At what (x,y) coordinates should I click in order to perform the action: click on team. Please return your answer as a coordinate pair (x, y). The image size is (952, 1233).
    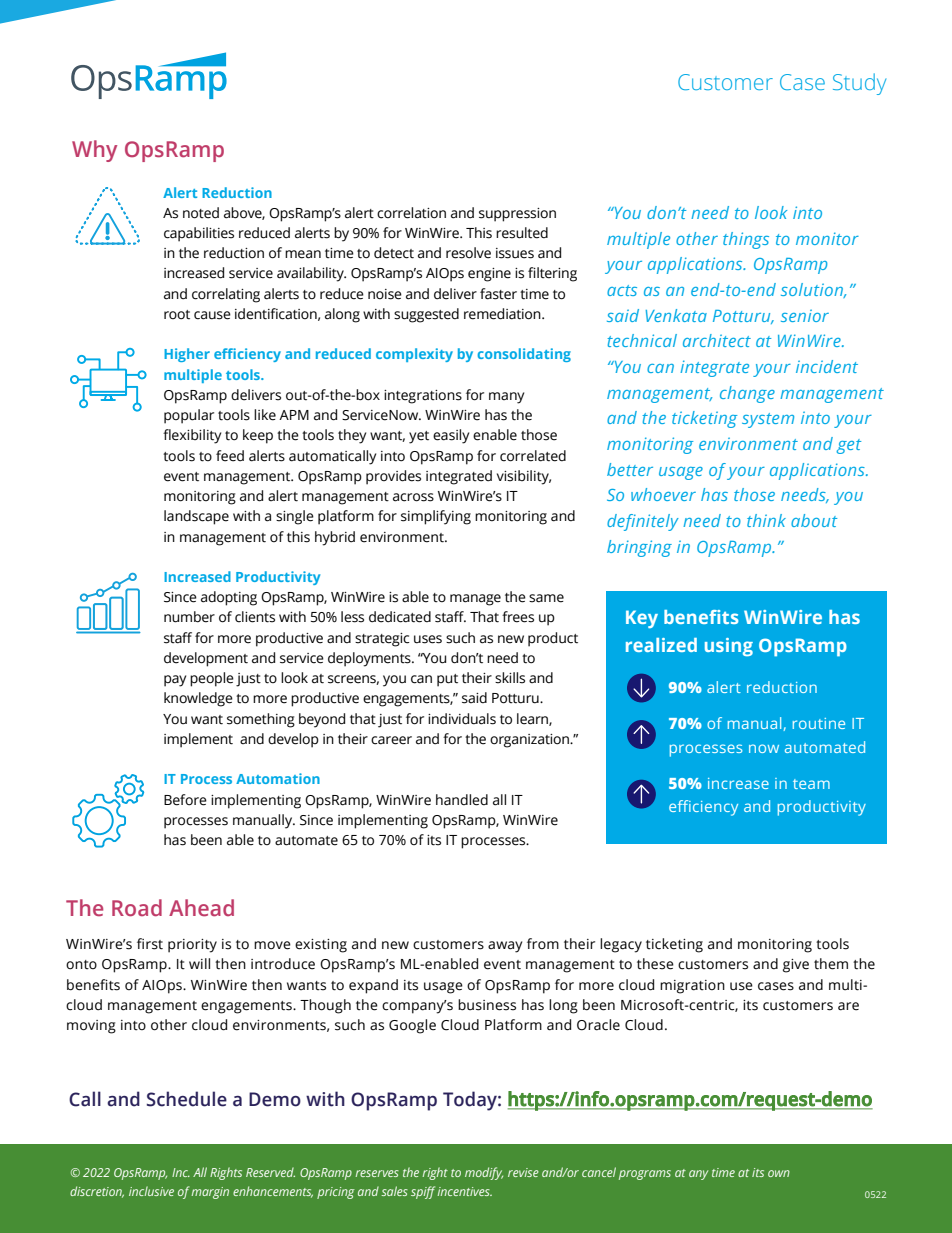
    Looking at the image, I should click on (811, 784).
